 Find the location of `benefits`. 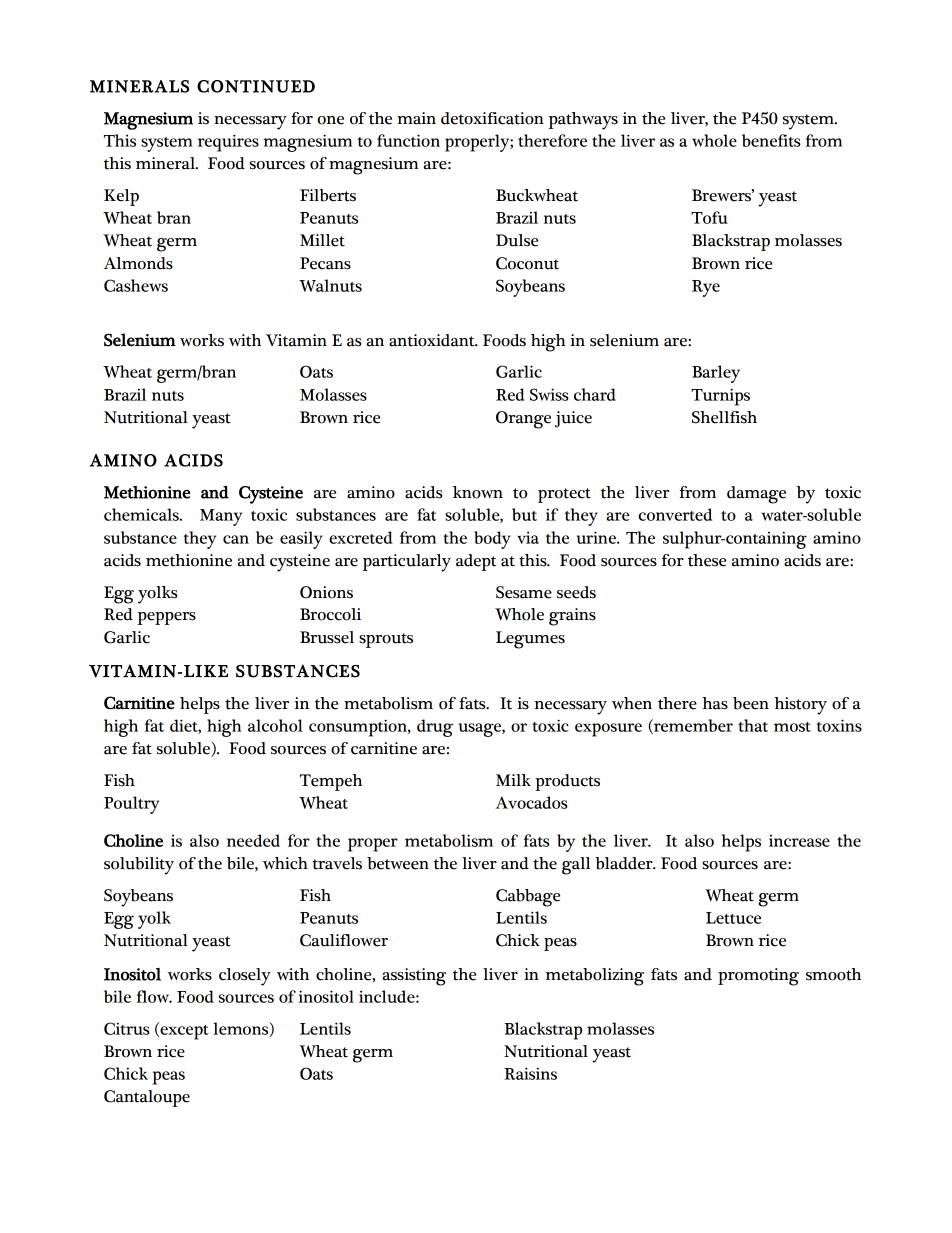

benefits is located at coordinates (771, 140).
